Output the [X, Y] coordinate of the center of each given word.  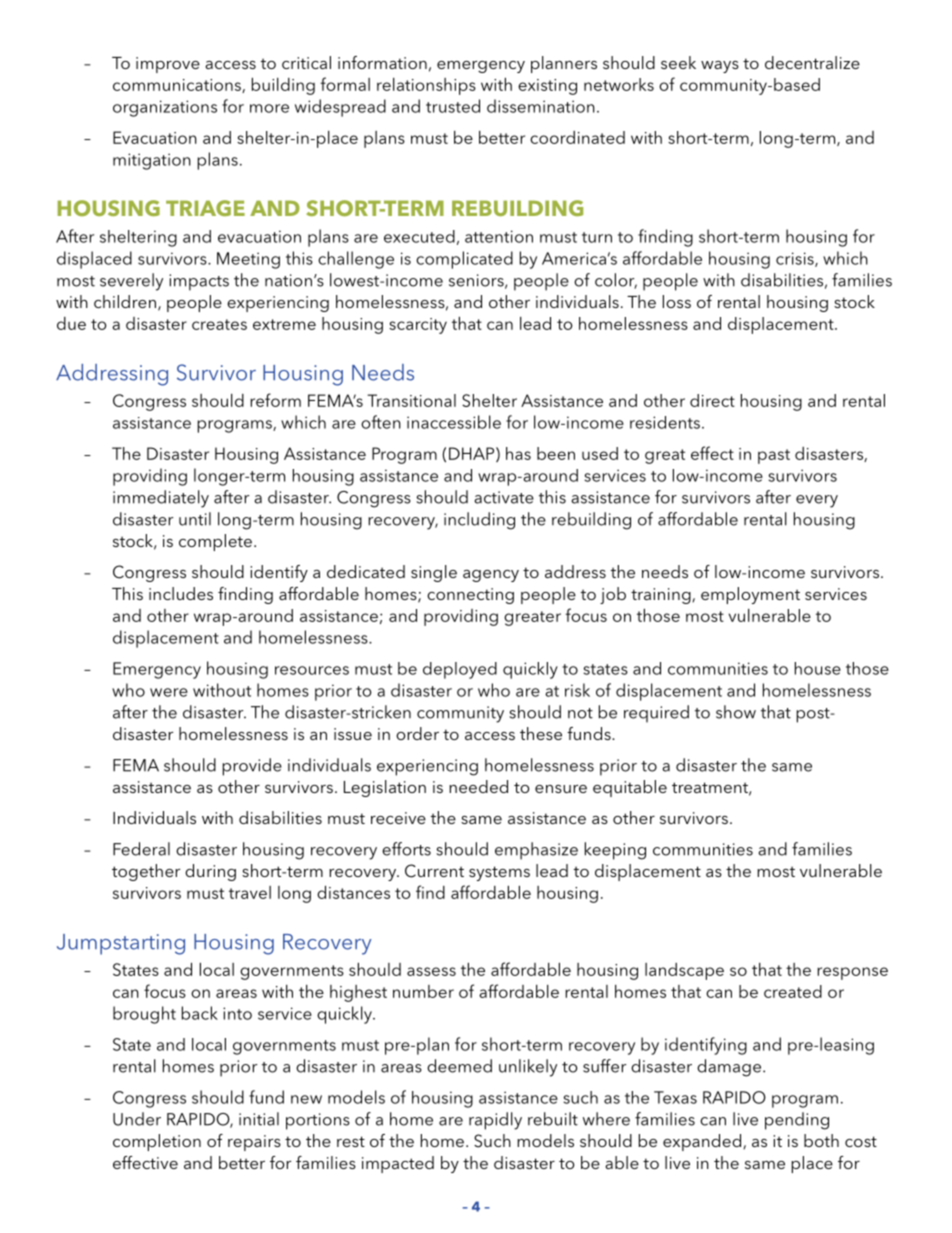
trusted [453, 106]
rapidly [495, 1121]
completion [157, 1142]
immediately [161, 499]
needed [478, 786]
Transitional [411, 400]
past [774, 456]
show [736, 712]
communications [178, 86]
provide [252, 767]
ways [720, 67]
